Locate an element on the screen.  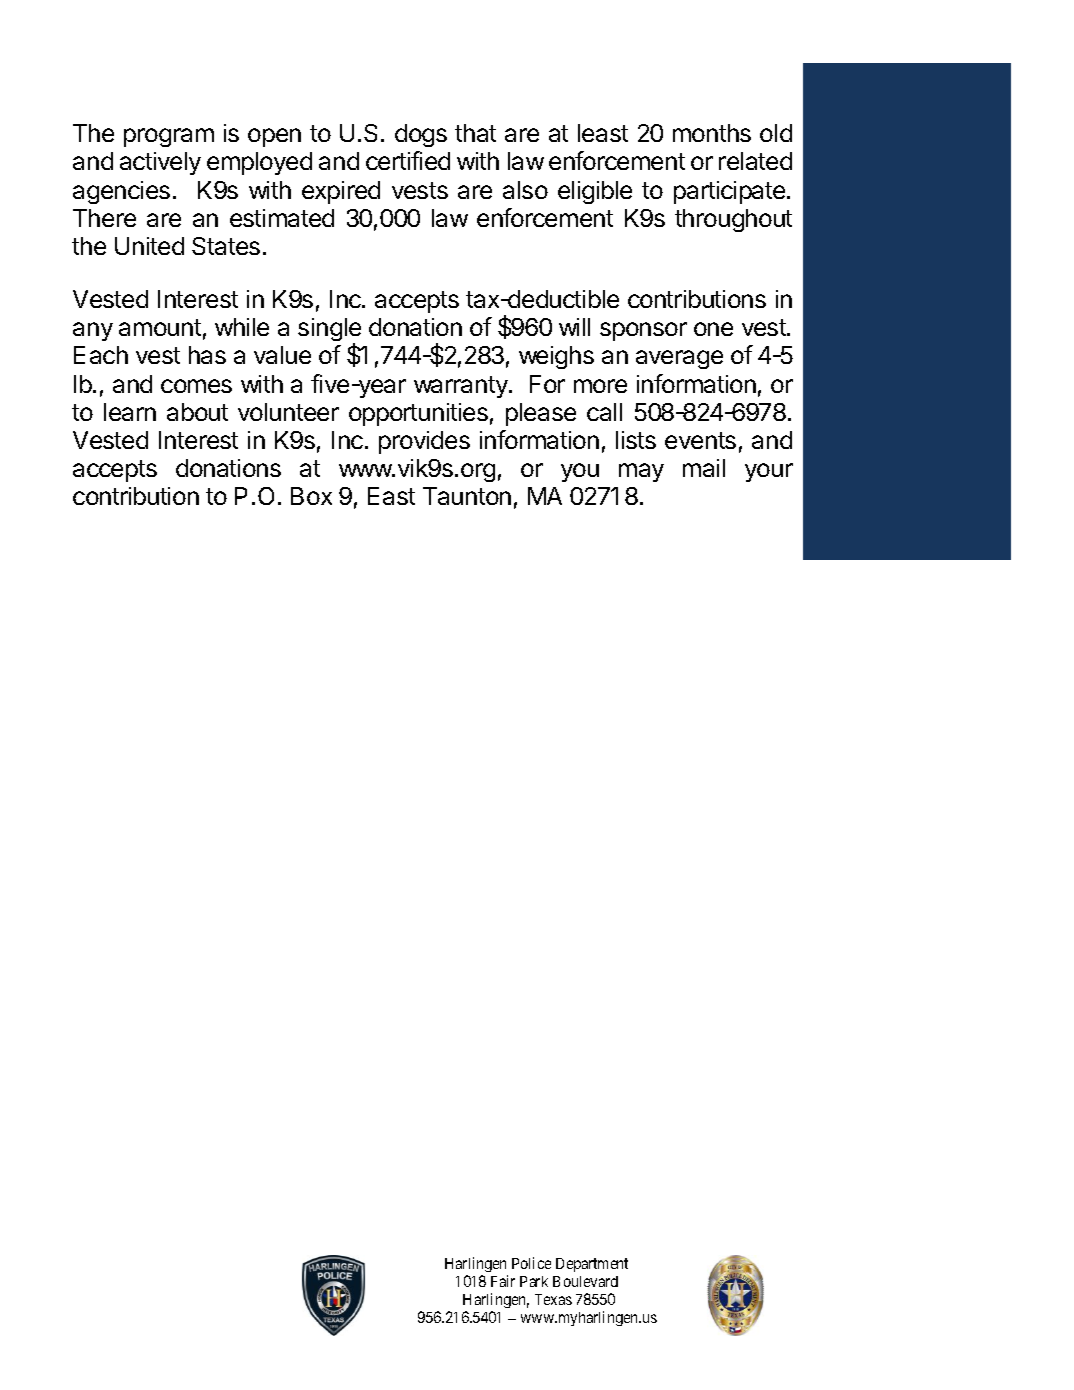
actively is located at coordinates (160, 163).
